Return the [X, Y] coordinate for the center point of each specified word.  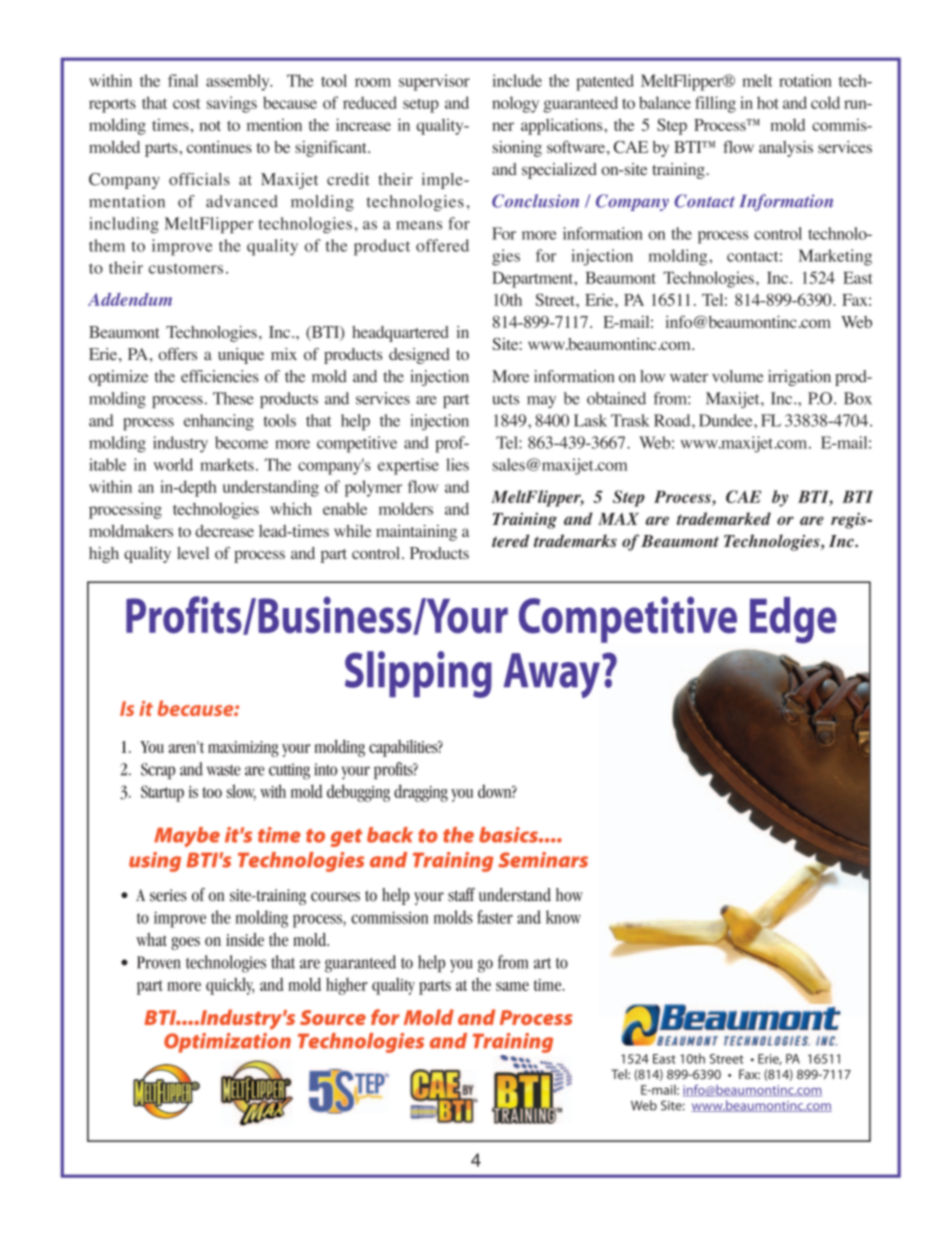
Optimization [227, 1043]
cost [186, 104]
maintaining [416, 532]
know [563, 917]
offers [177, 354]
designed [419, 356]
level [193, 553]
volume [738, 376]
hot [768, 103]
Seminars [543, 860]
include [517, 80]
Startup [162, 793]
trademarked [724, 518]
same [512, 986]
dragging [421, 793]
